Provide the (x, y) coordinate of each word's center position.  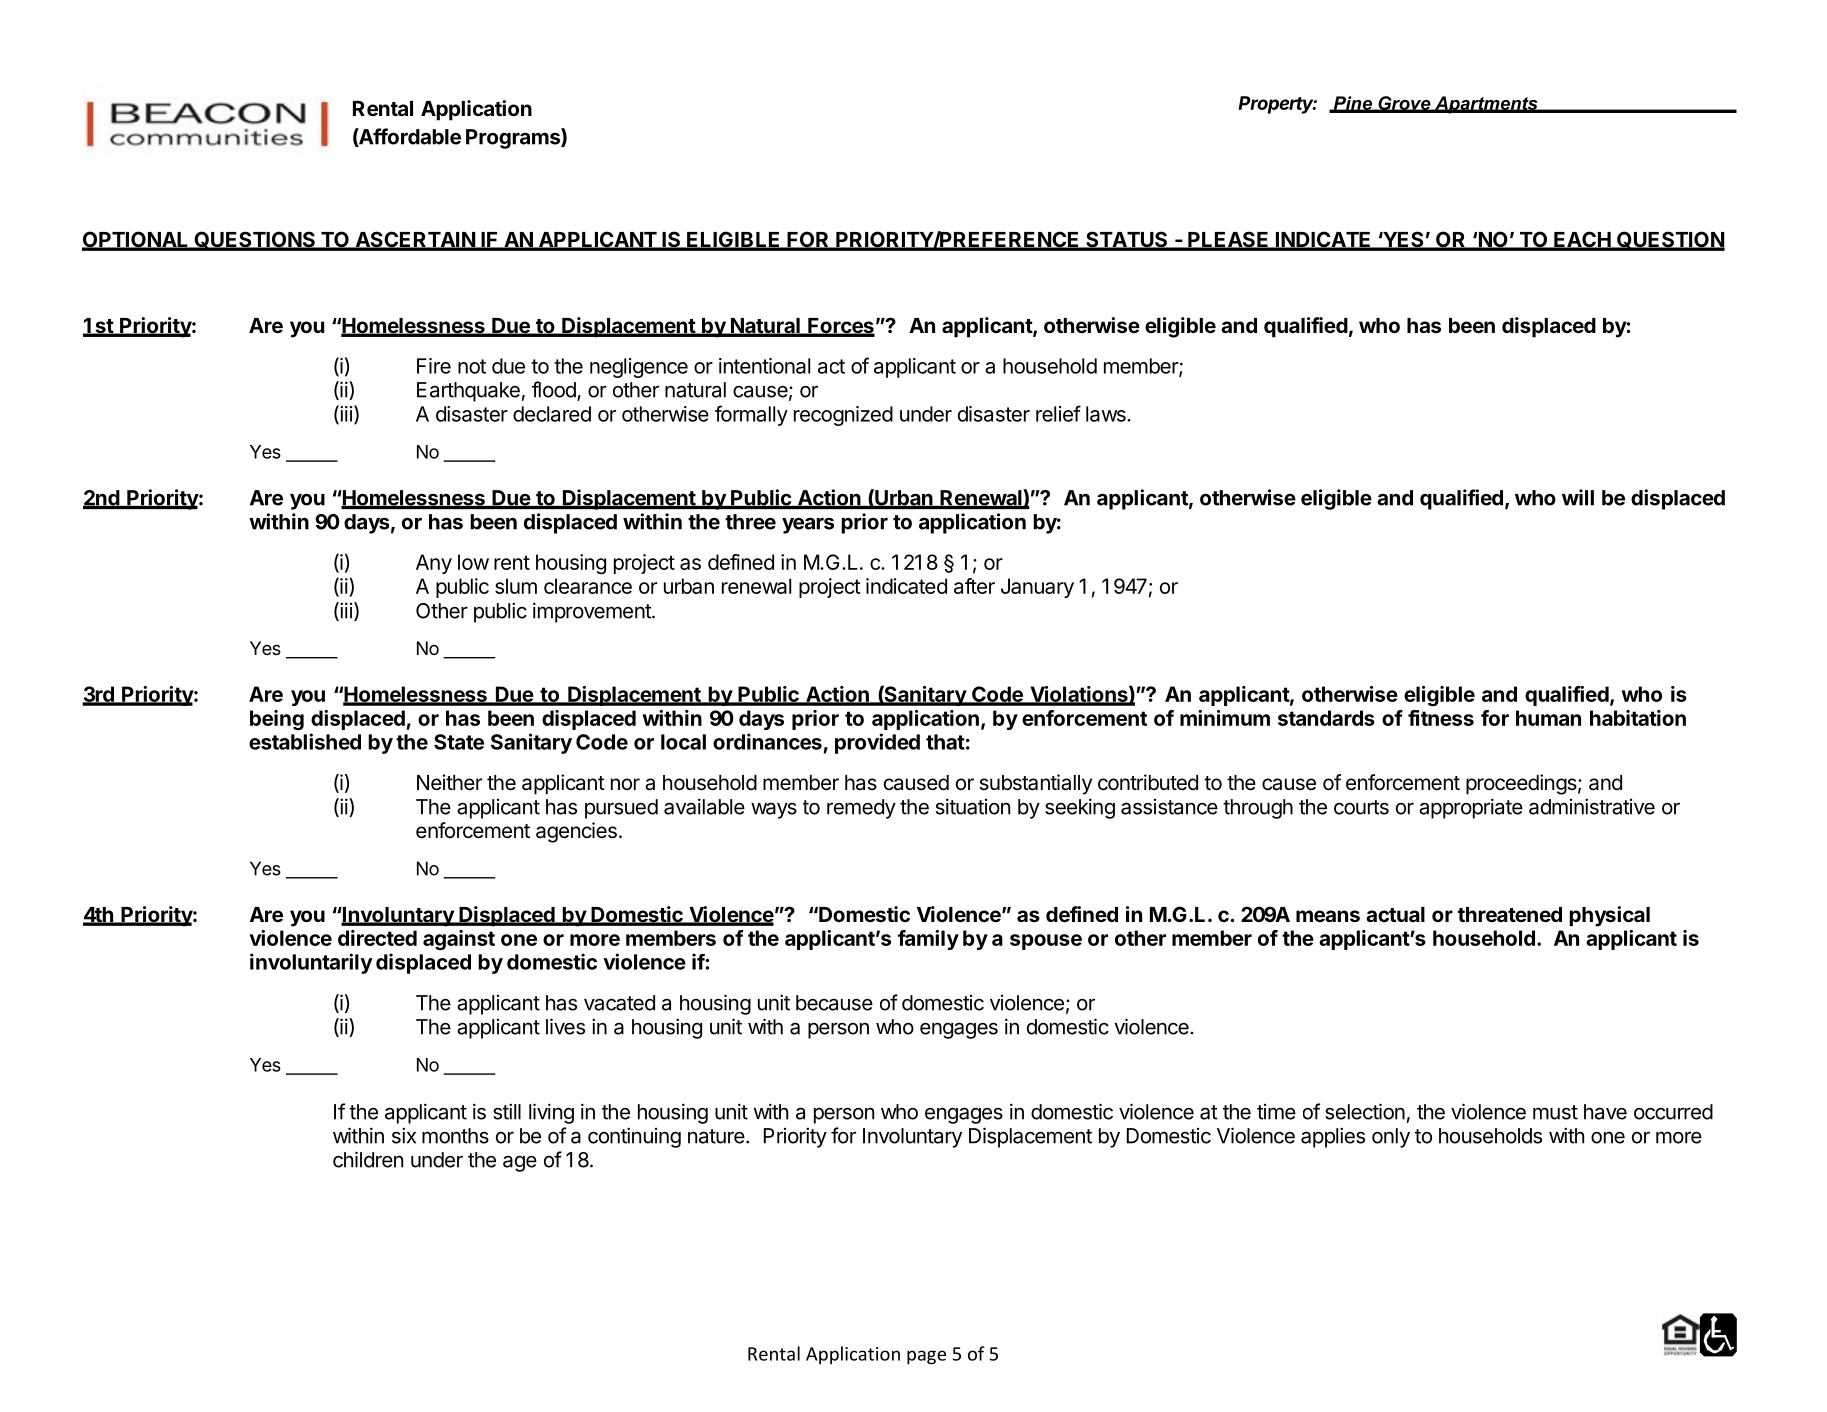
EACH (1582, 240)
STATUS (1127, 240)
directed (377, 938)
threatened (1510, 914)
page (926, 1357)
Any (434, 564)
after (974, 586)
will (1578, 497)
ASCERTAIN (415, 240)
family (928, 940)
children (368, 1159)
